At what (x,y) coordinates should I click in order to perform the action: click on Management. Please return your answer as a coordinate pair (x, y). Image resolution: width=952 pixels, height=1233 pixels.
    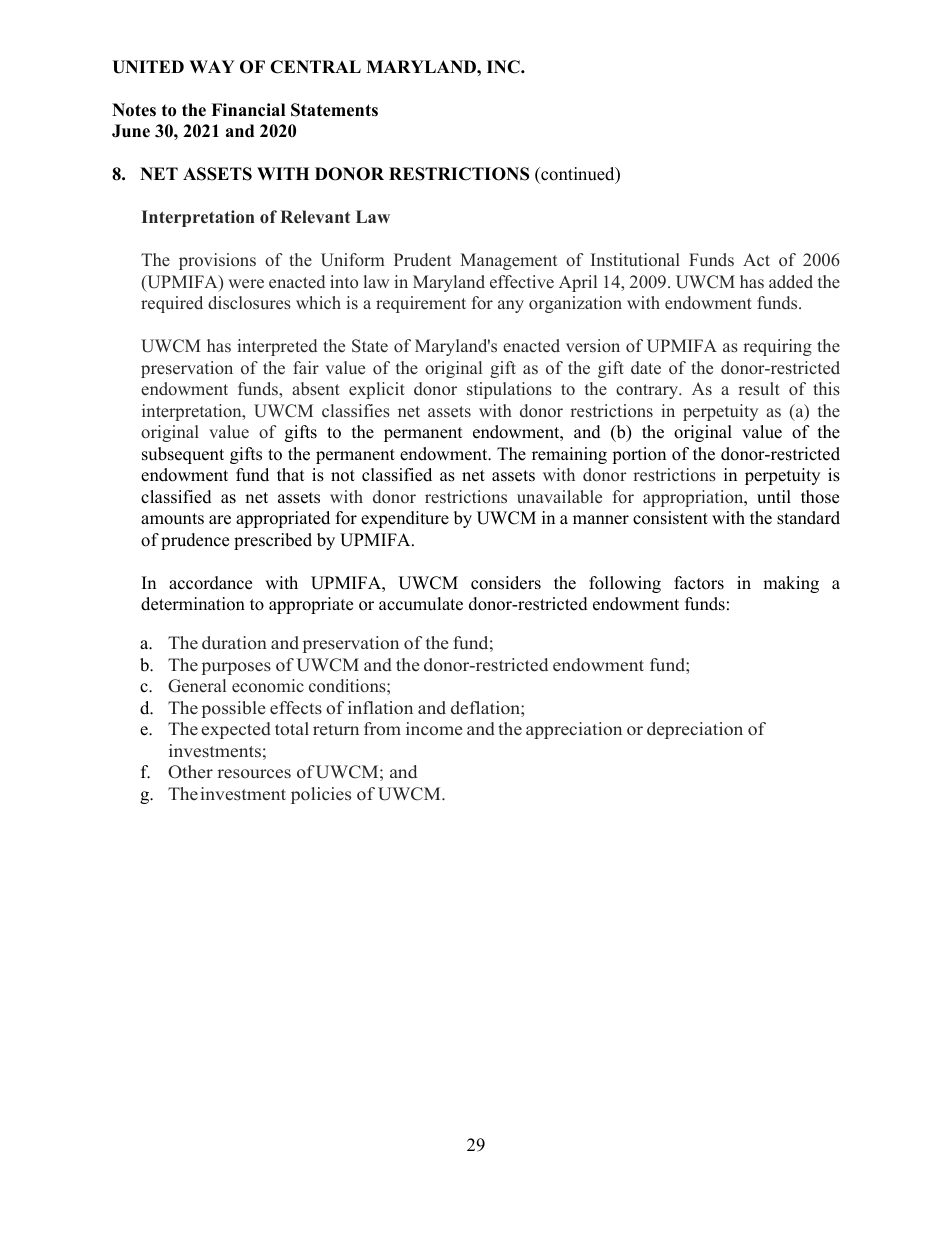
    Looking at the image, I should click on (508, 261).
